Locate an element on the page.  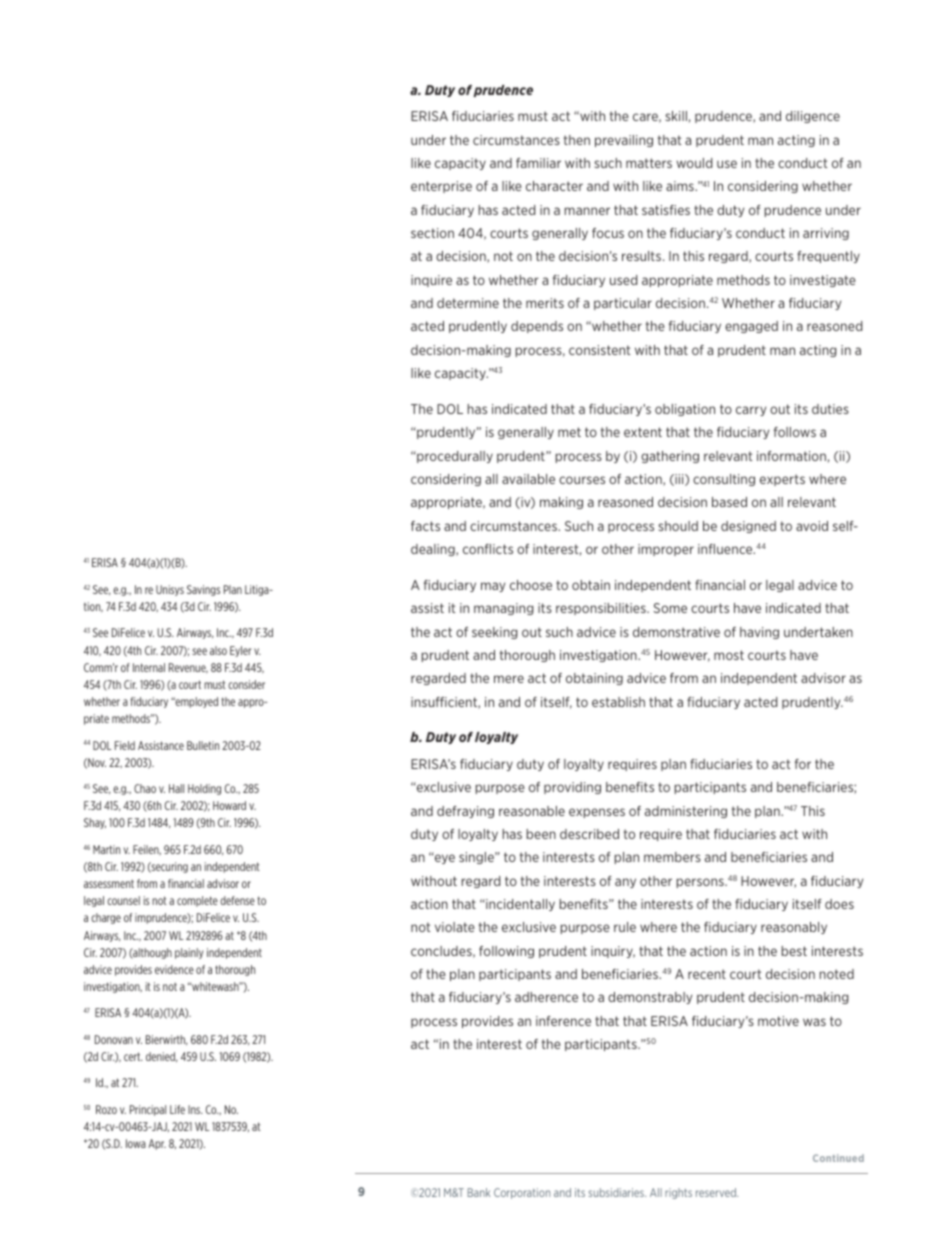
Bank is located at coordinates (479, 1192).
